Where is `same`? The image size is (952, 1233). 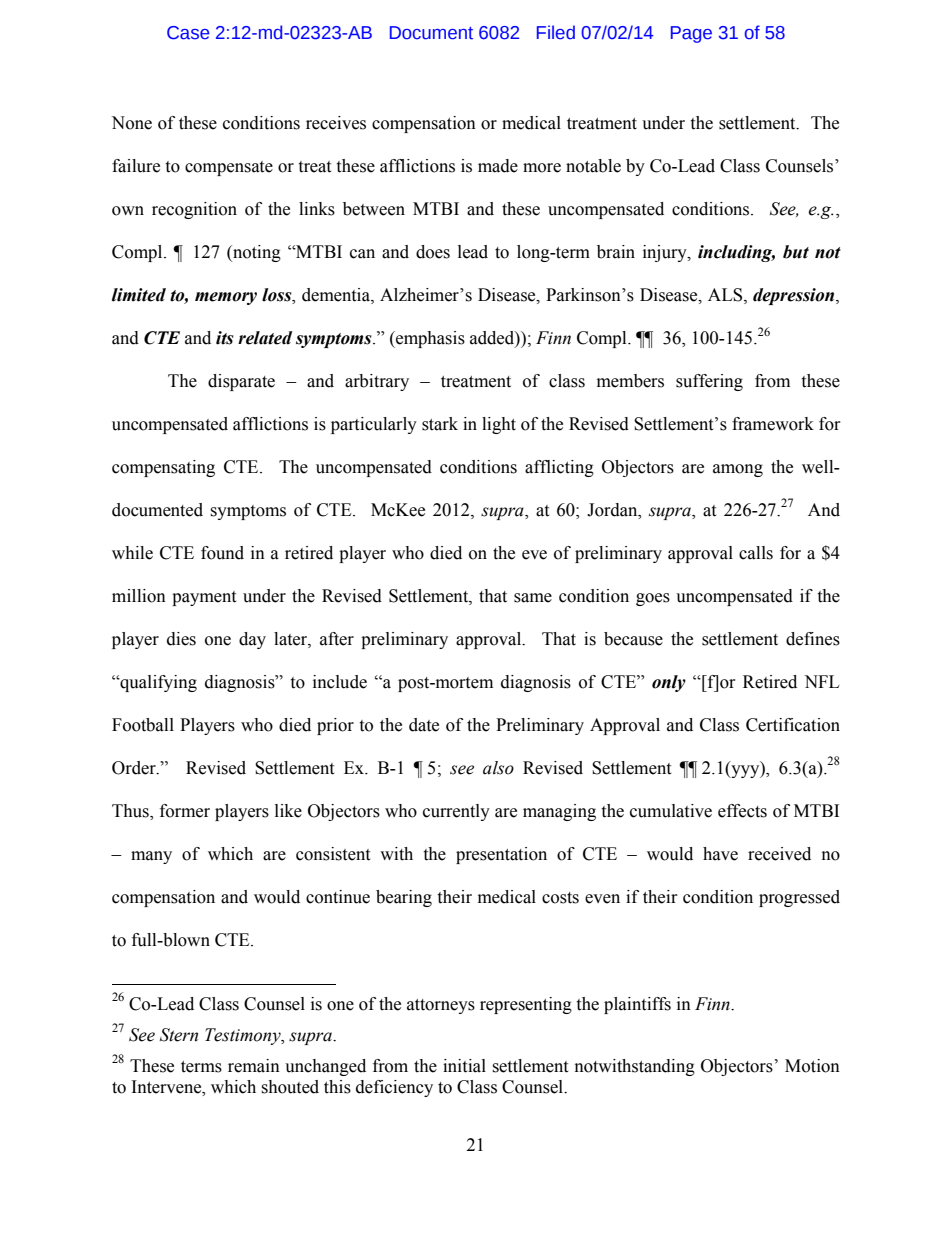 same is located at coordinates (533, 598).
